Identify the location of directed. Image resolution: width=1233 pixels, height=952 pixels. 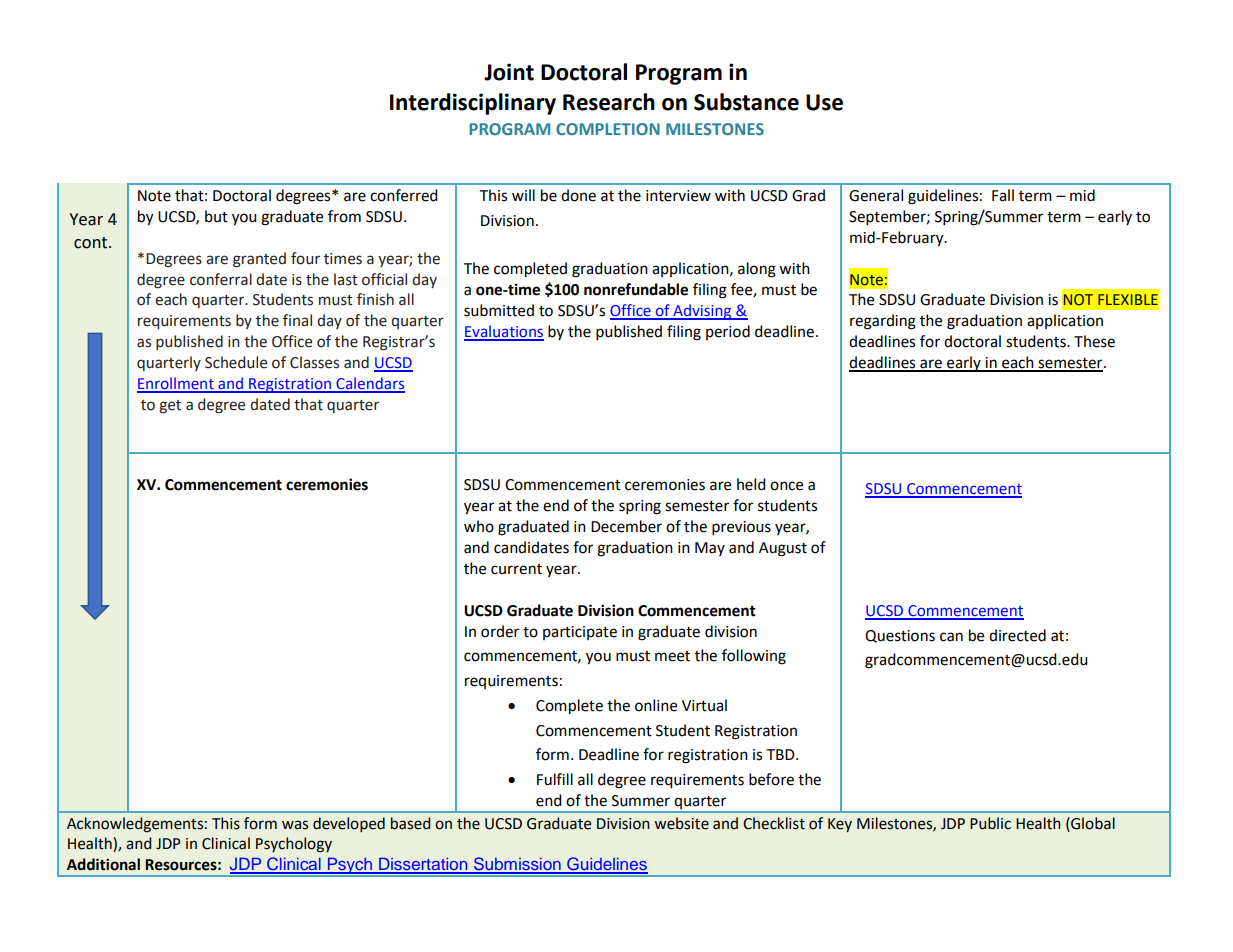
(1017, 635).
